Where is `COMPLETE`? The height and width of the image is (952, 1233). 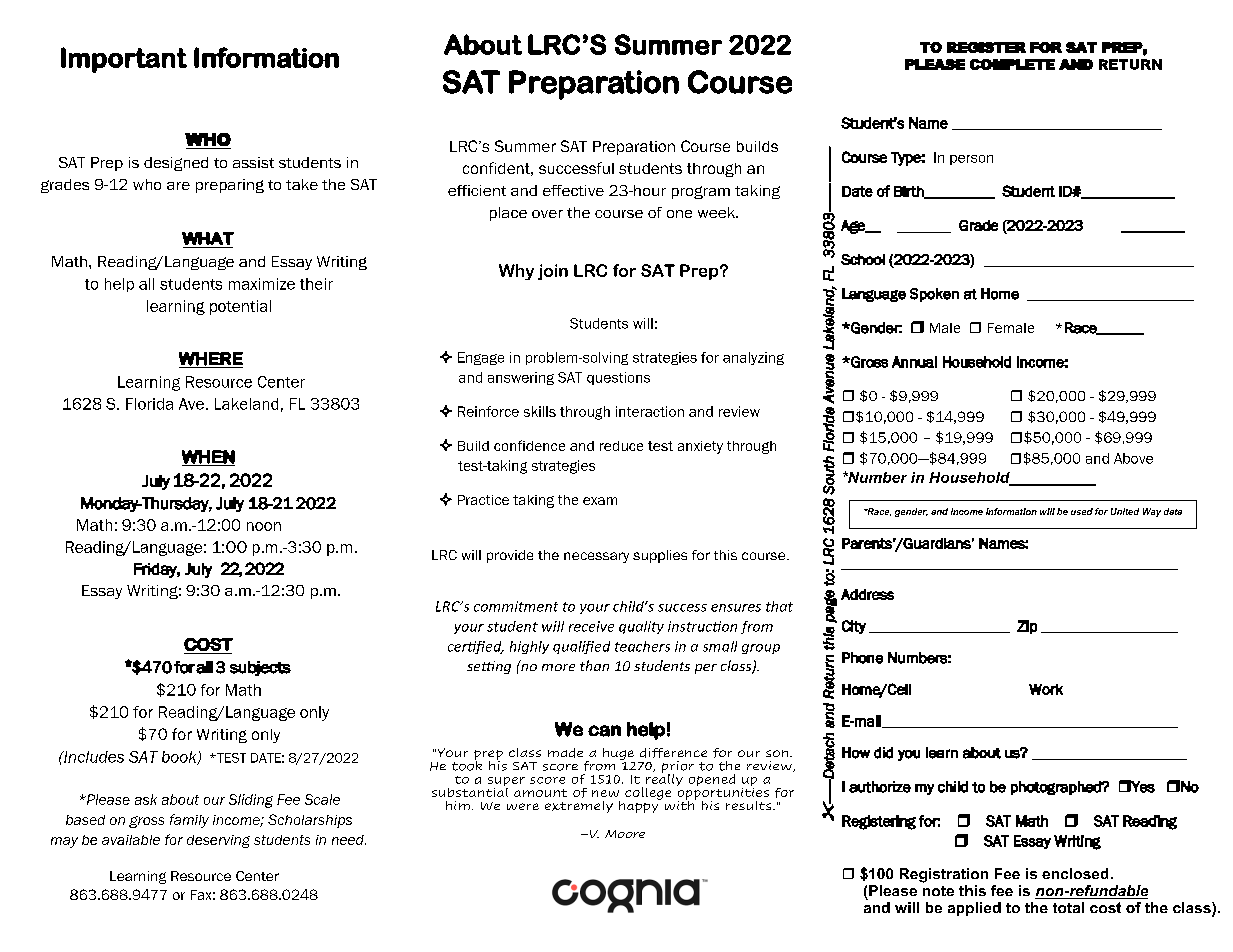
COMPLETE is located at coordinates (1012, 64).
